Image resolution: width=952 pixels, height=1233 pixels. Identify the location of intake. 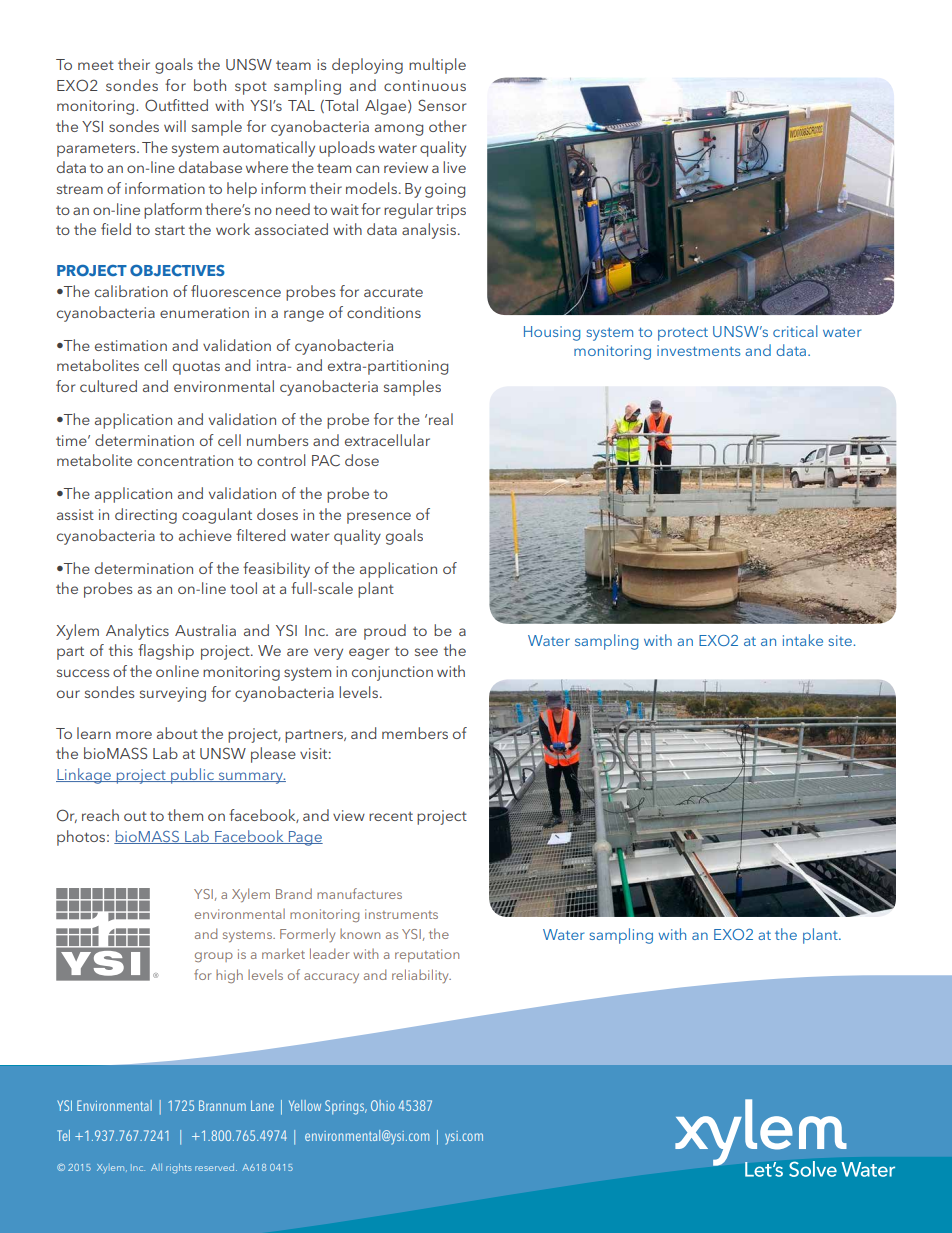
(803, 640).
